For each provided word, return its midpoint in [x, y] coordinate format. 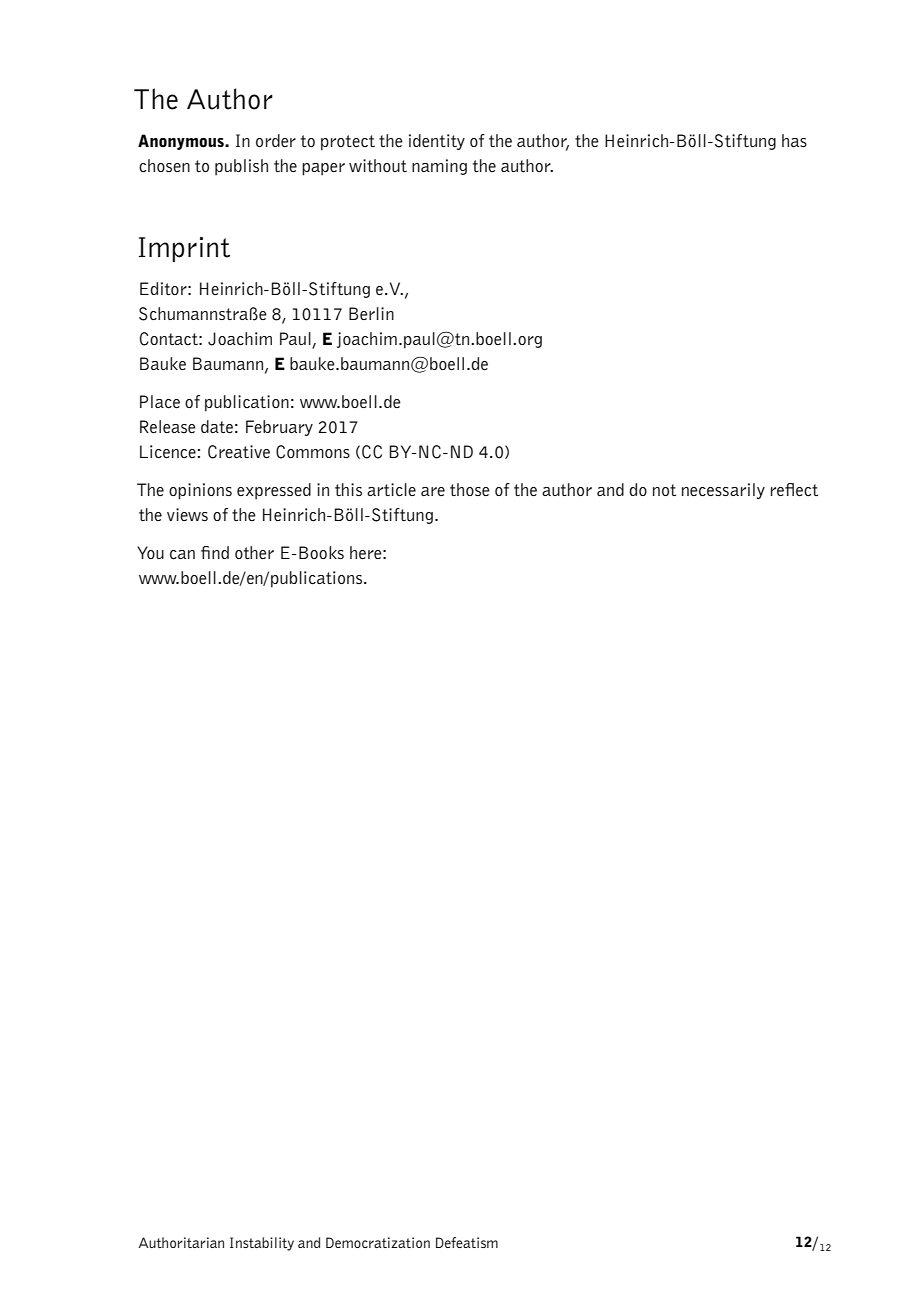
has [794, 140]
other [254, 552]
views [187, 514]
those [470, 489]
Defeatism [467, 1242]
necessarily [723, 491]
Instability [262, 1244]
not [664, 490]
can [182, 555]
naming [439, 167]
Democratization [378, 1242]
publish [241, 167]
